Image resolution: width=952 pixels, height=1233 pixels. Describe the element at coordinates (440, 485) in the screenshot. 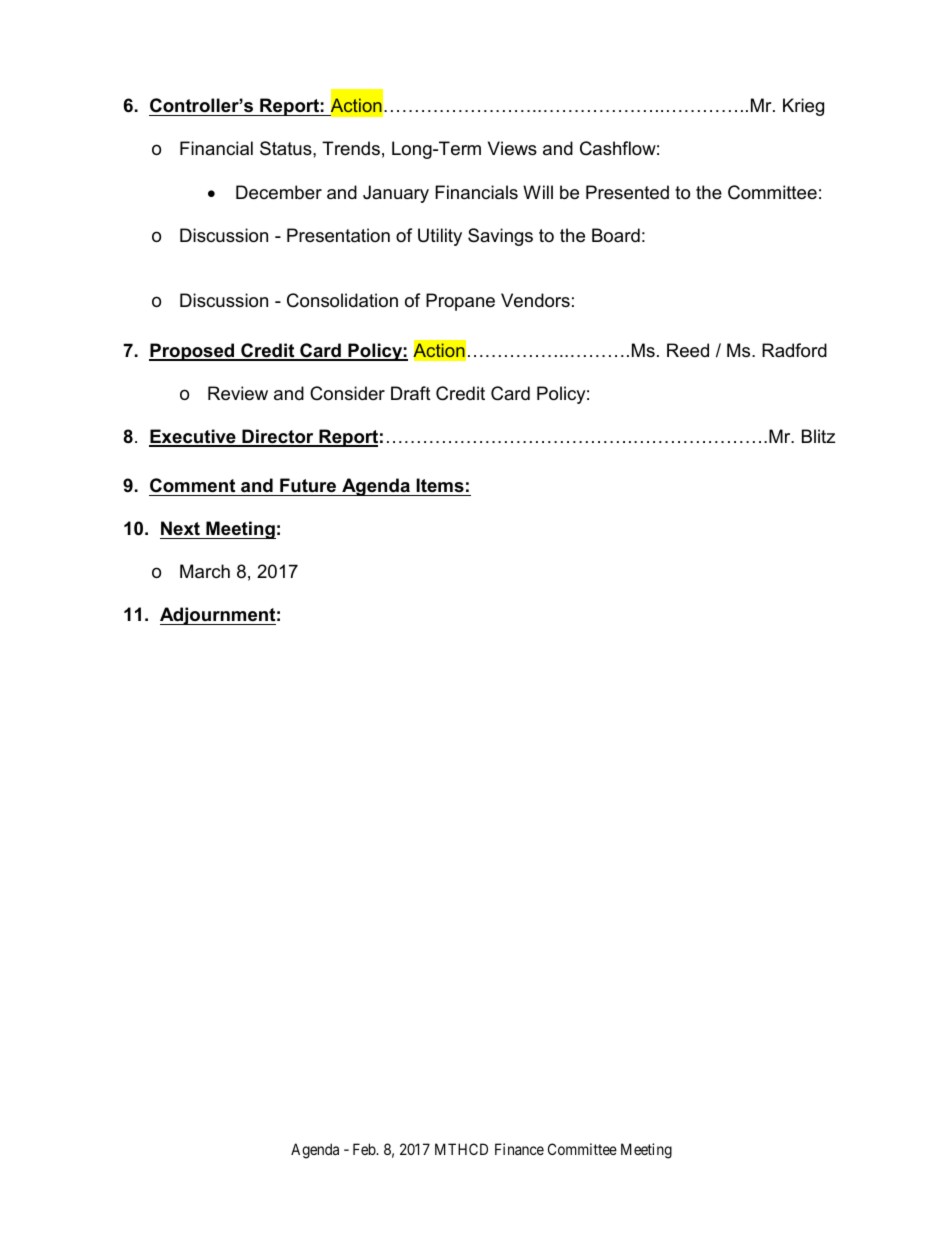

I see `Items` at that location.
